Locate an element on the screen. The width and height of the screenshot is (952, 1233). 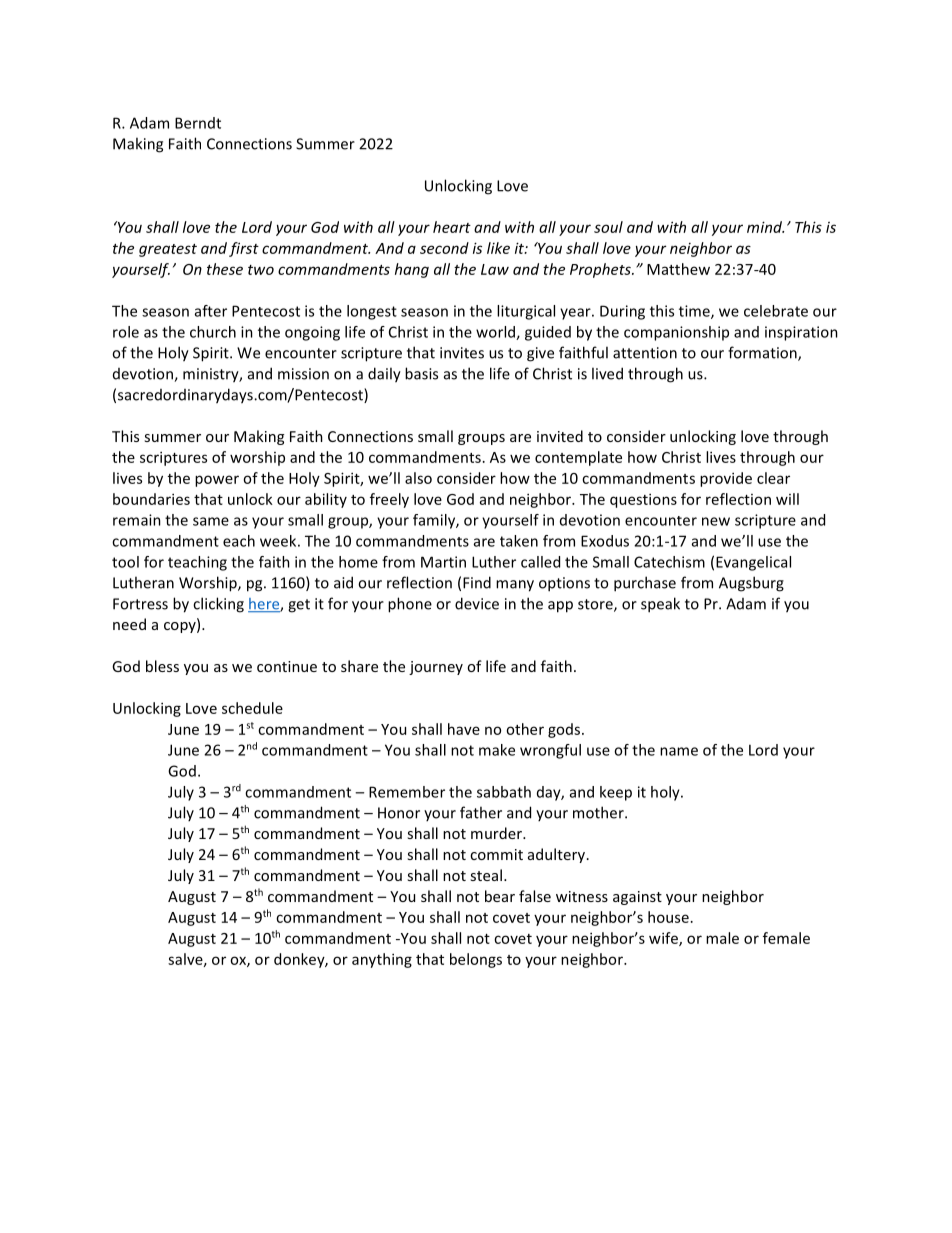
device is located at coordinates (477, 603).
